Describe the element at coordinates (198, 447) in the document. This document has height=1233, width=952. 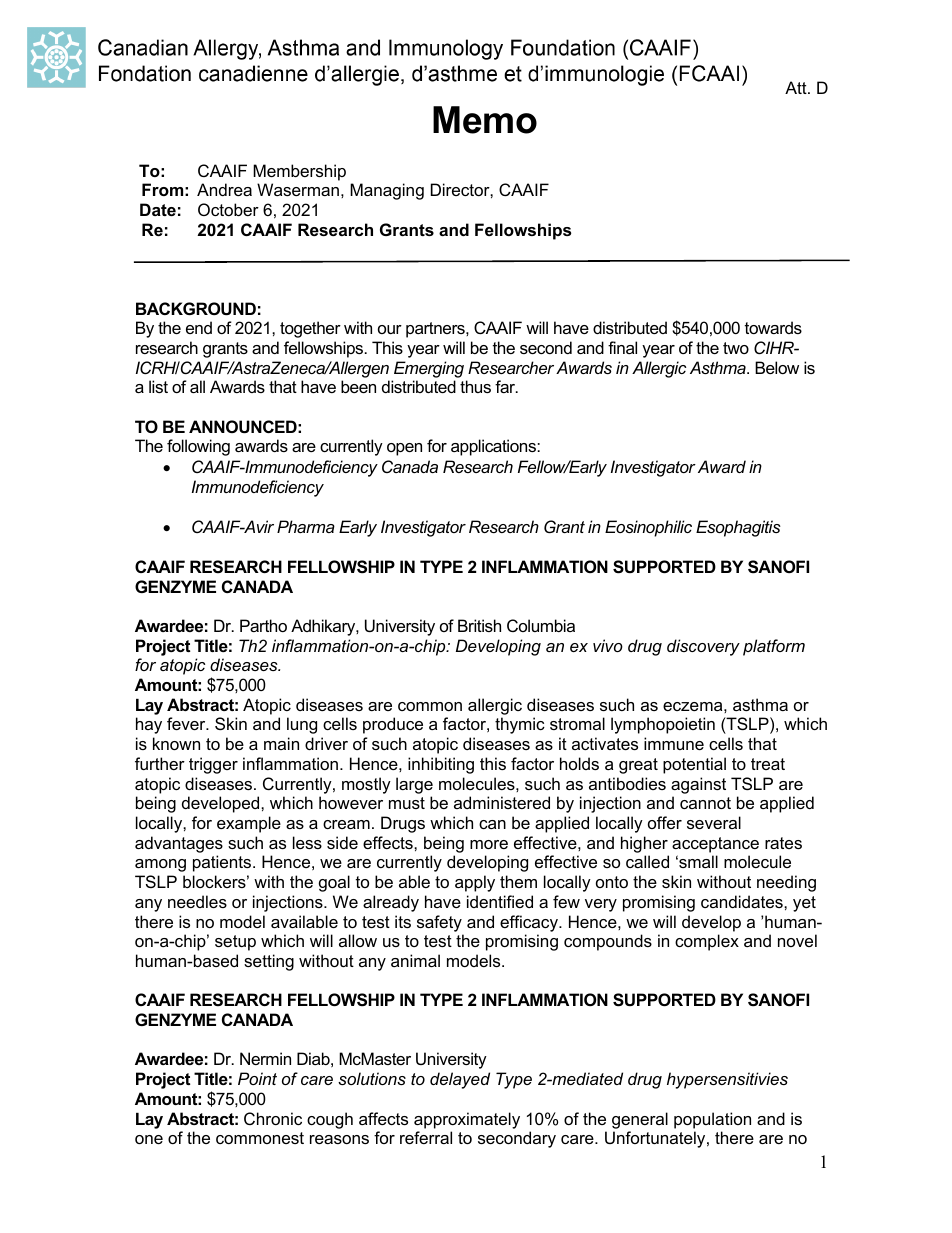
I see `following` at that location.
